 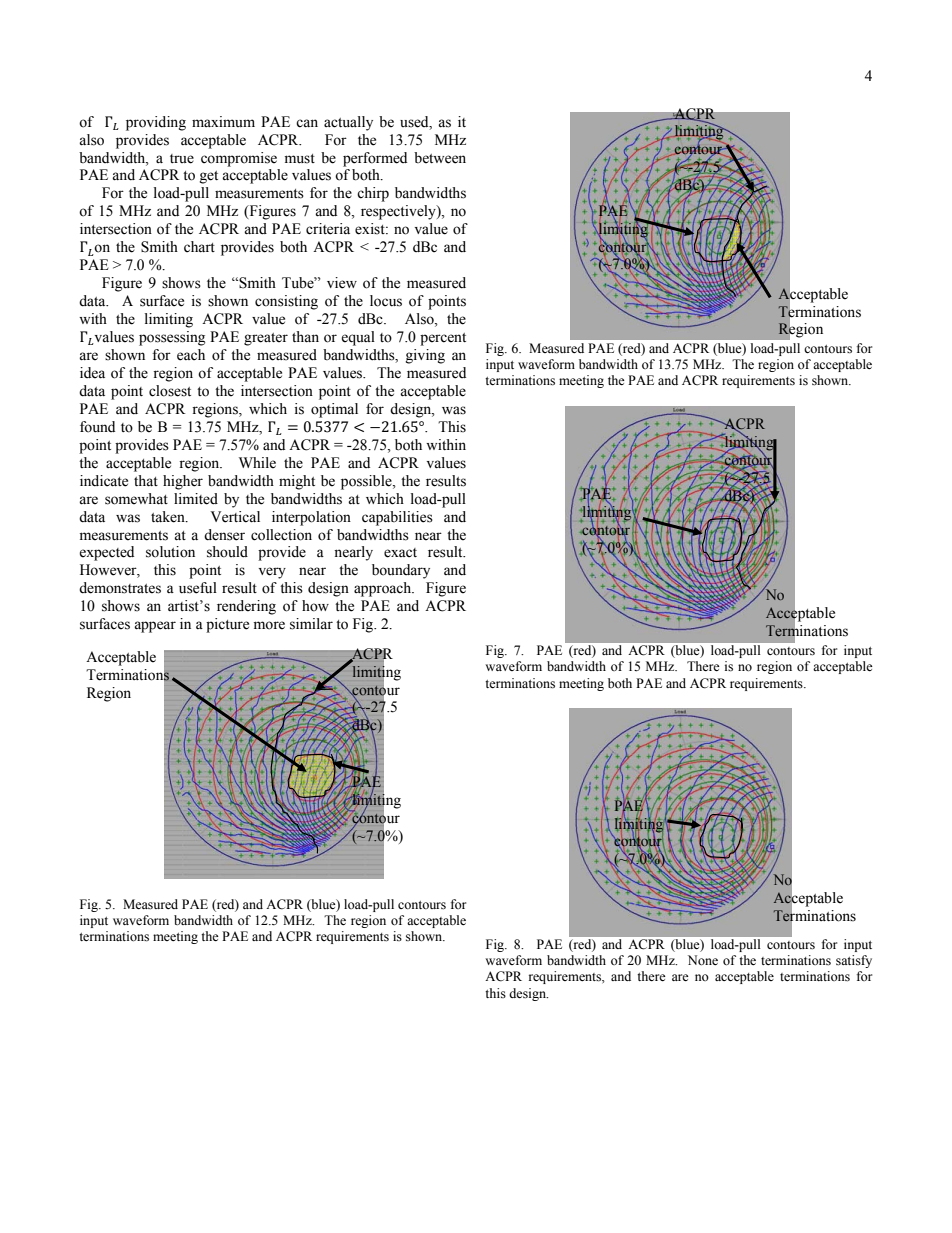 What do you see at coordinates (182, 159) in the screenshot?
I see `true` at bounding box center [182, 159].
